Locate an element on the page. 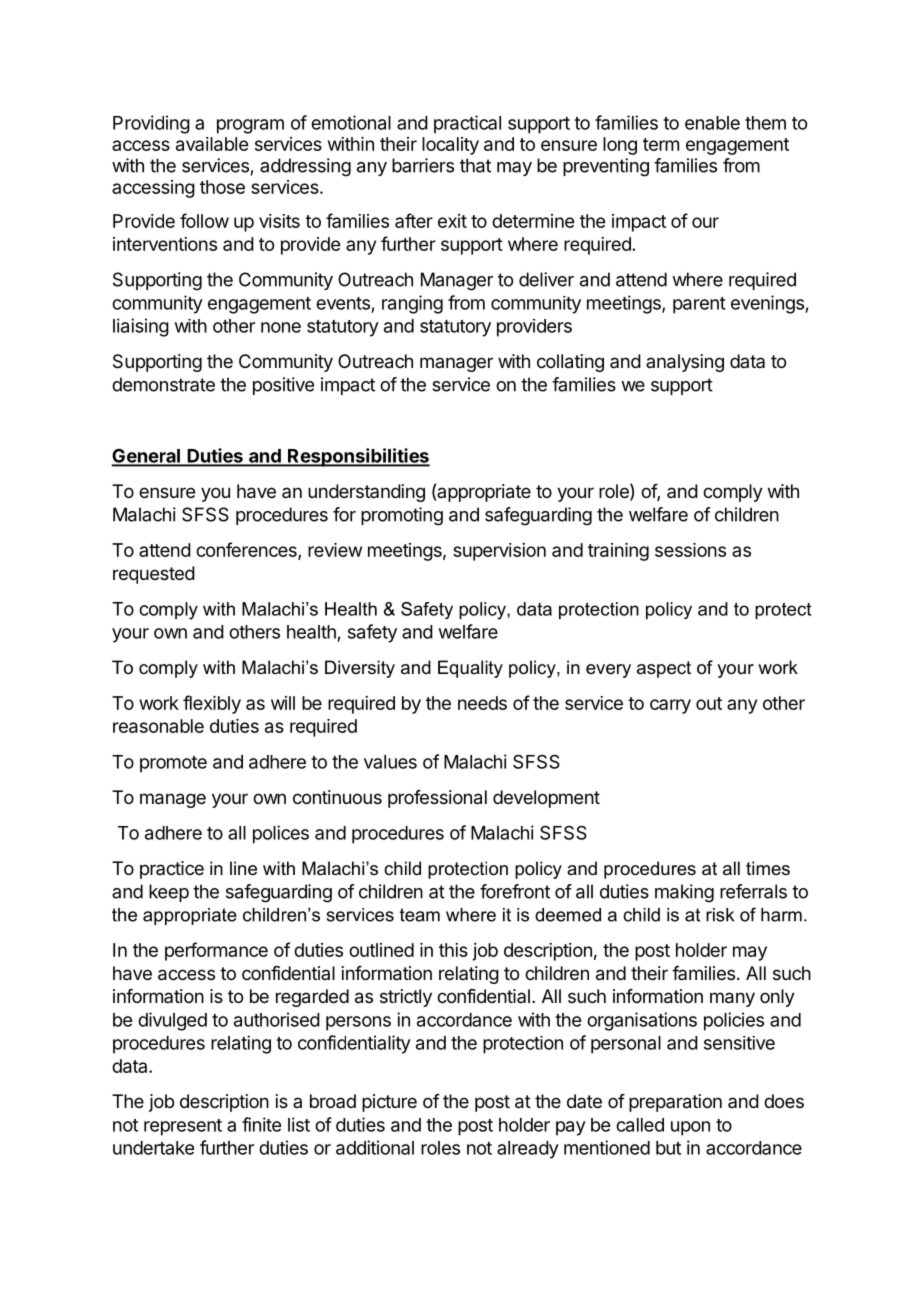 The height and width of the page is (1308, 924). upon is located at coordinates (690, 1128).
